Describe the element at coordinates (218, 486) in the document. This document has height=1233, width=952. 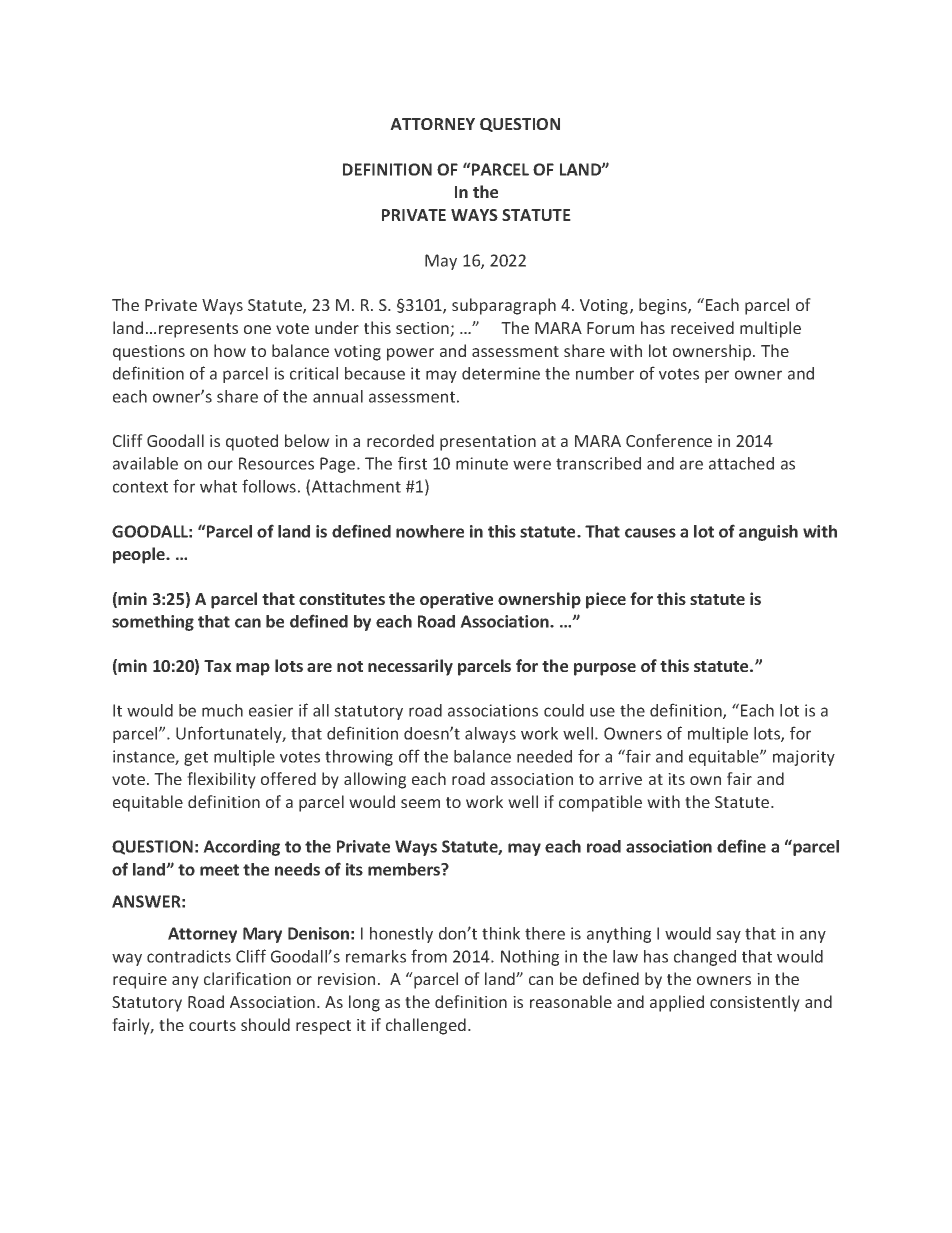
I see `what` at that location.
